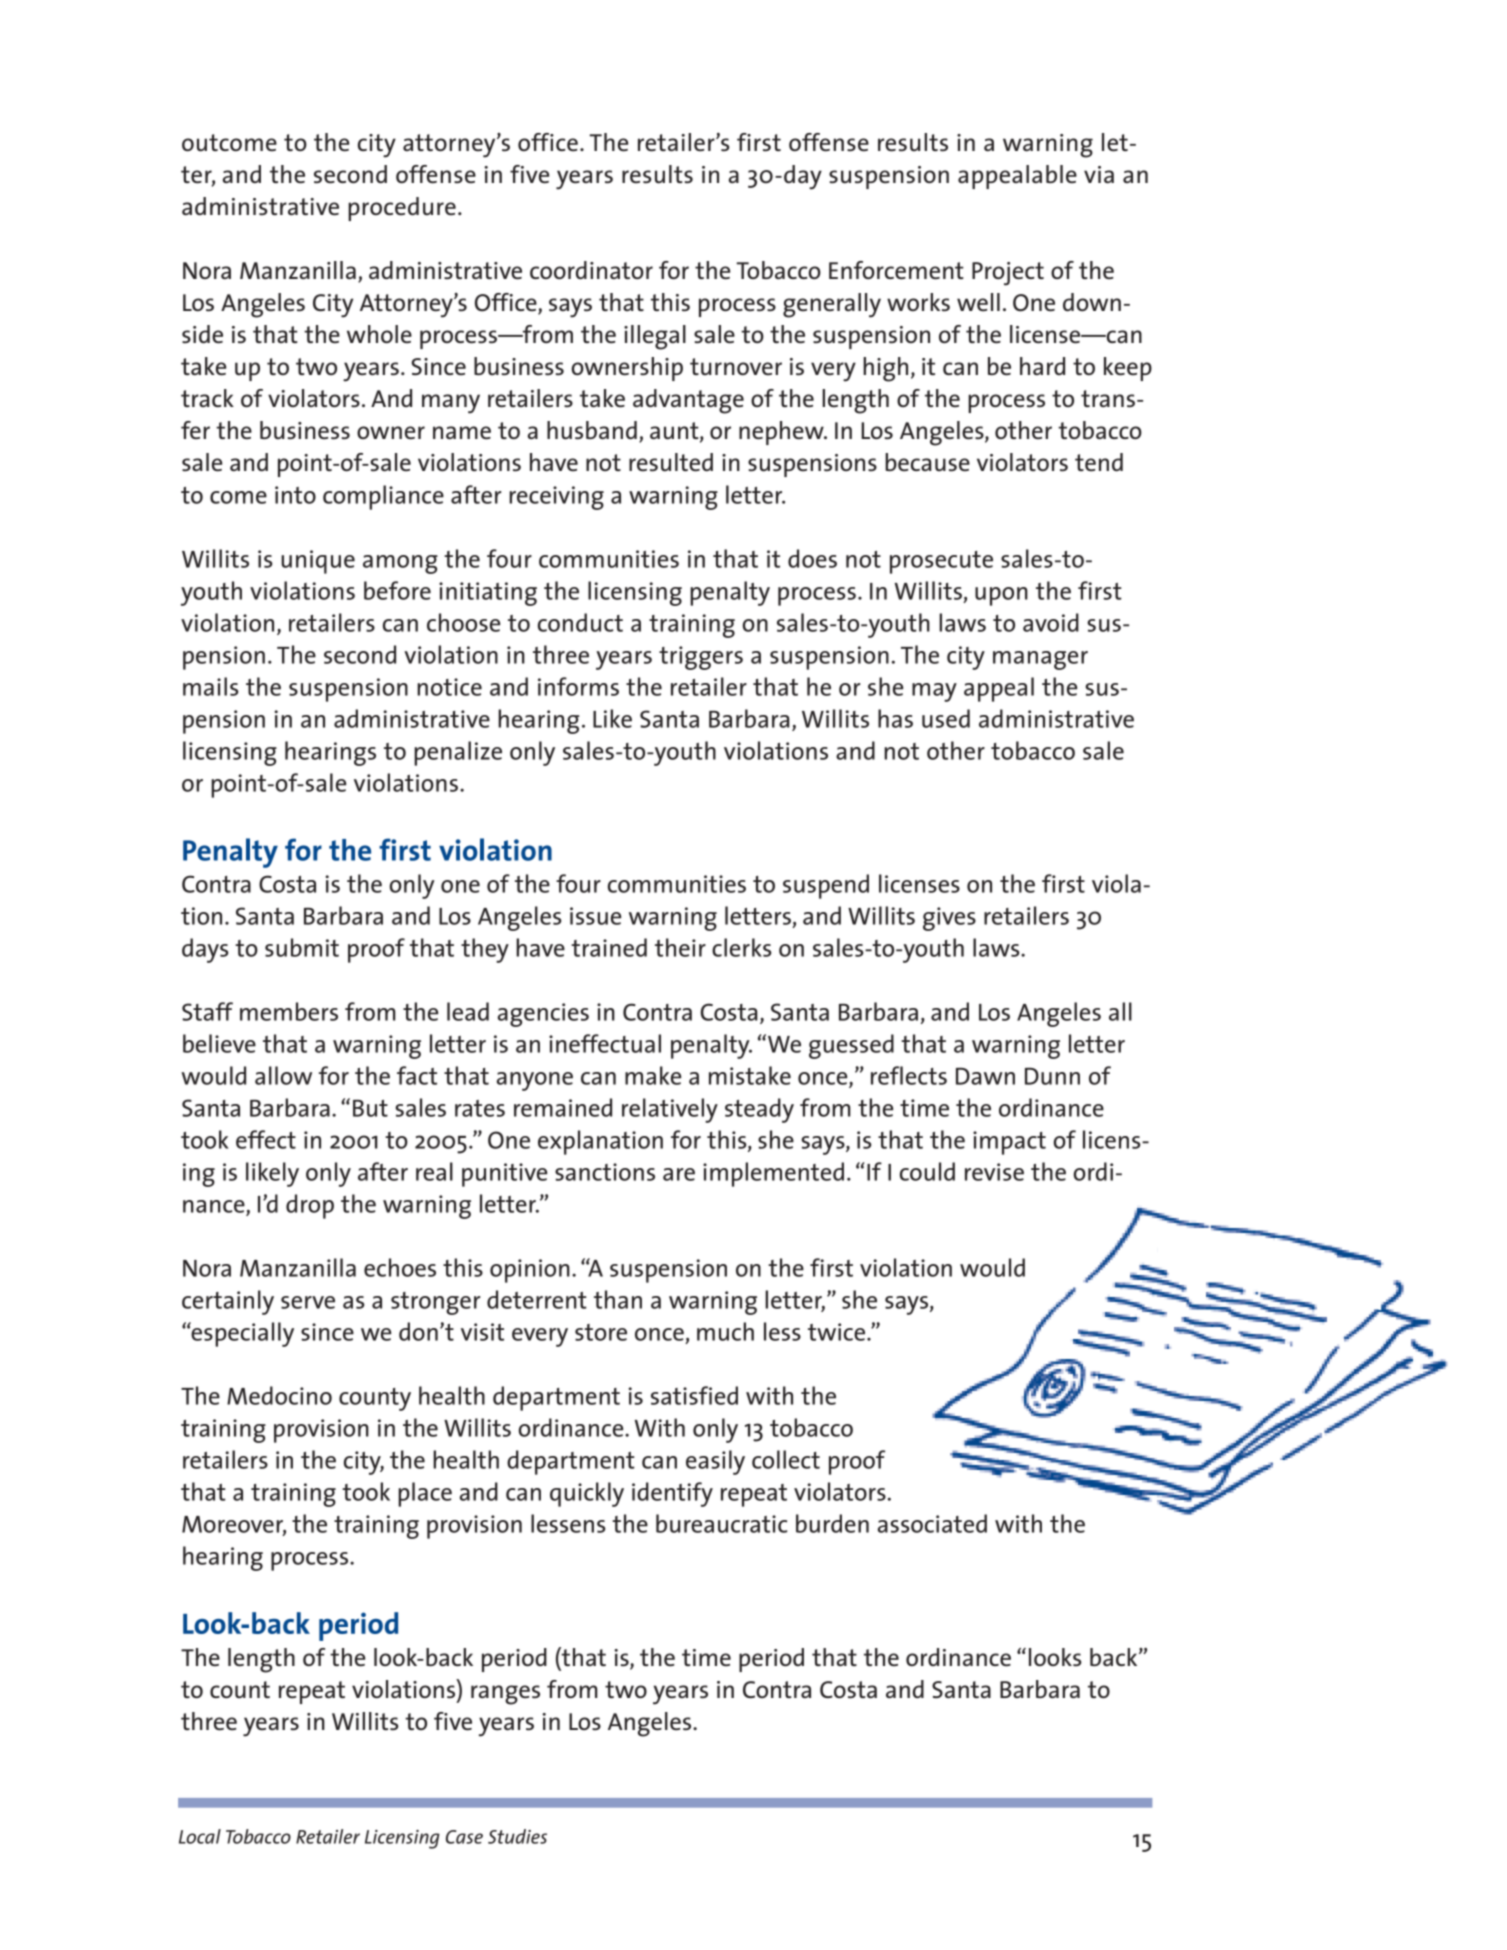 This image has height=1950, width=1507. Describe the element at coordinates (1008, 274) in the image. I see `Project` at that location.
